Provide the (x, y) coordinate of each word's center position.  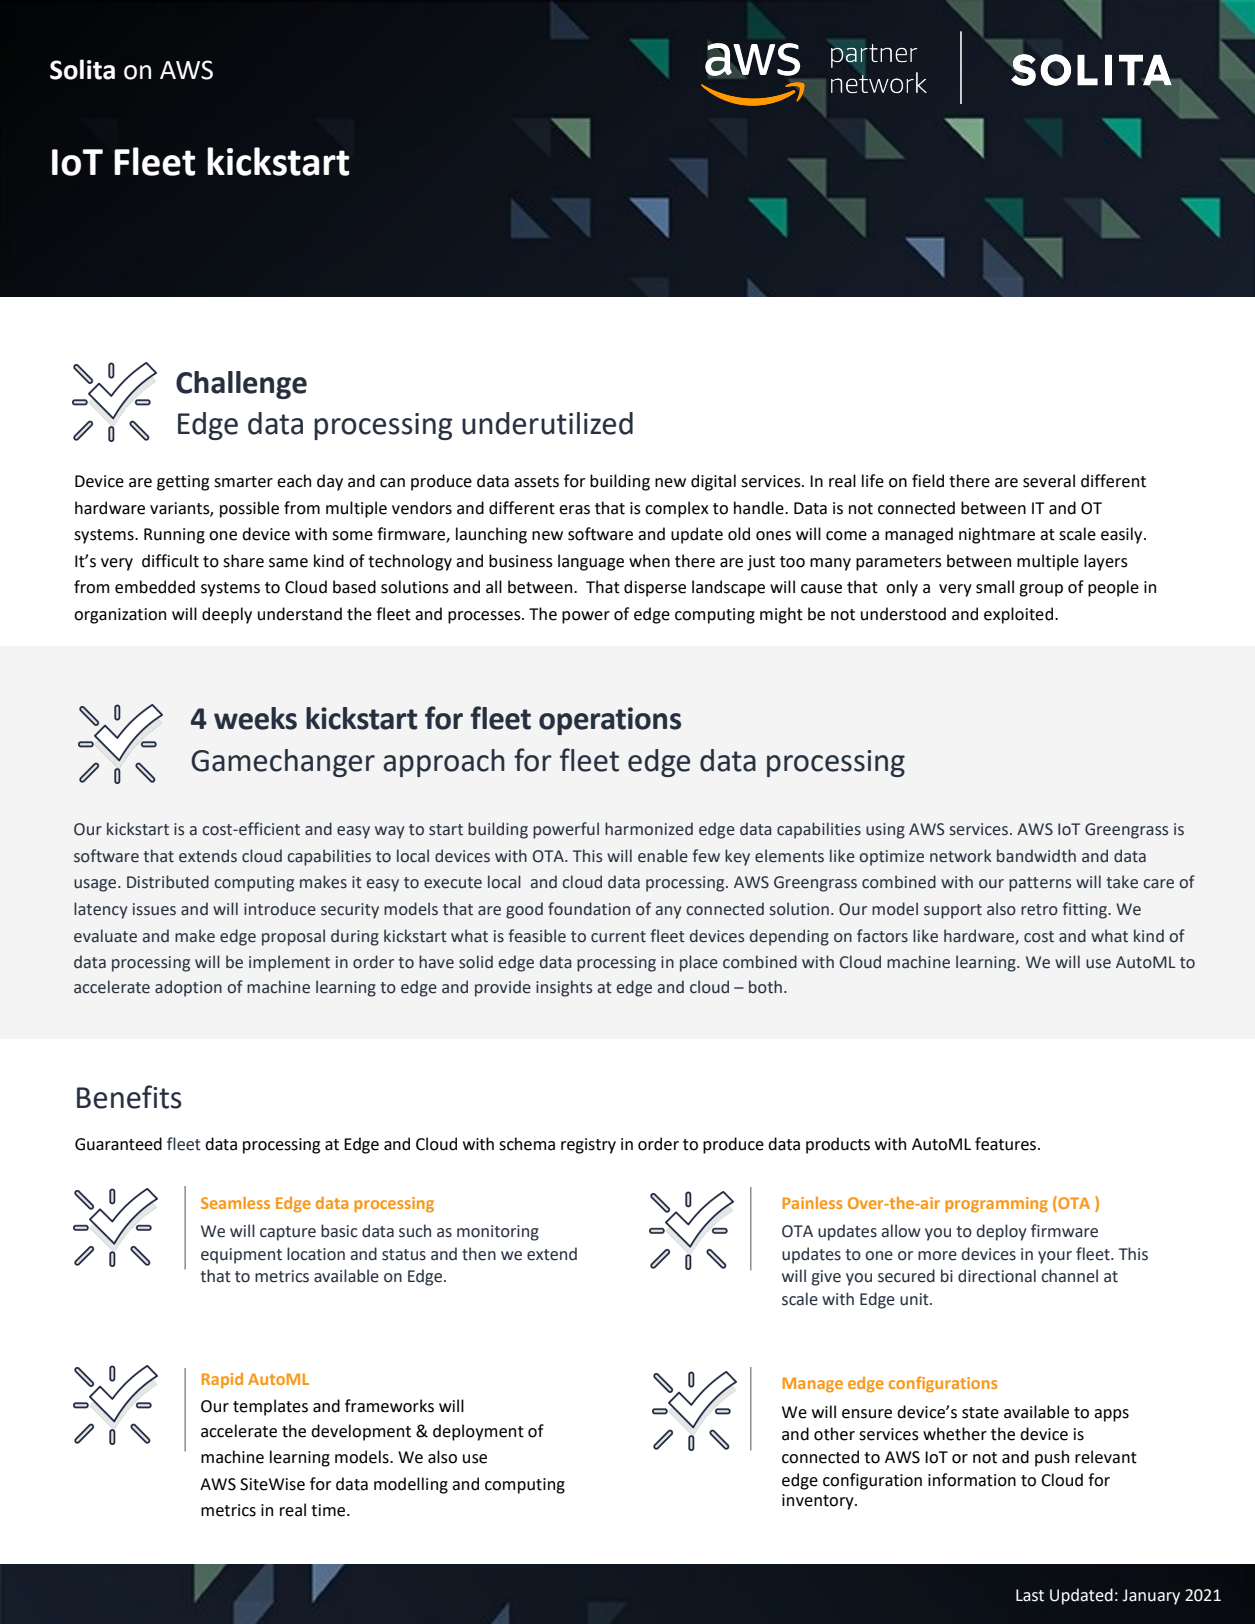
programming (996, 1205)
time (329, 1510)
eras (574, 510)
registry (588, 1146)
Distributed (168, 882)
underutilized (547, 423)
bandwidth (1036, 856)
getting (183, 483)
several (1049, 481)
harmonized (649, 829)
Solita (82, 69)
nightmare (997, 535)
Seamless (235, 1203)
